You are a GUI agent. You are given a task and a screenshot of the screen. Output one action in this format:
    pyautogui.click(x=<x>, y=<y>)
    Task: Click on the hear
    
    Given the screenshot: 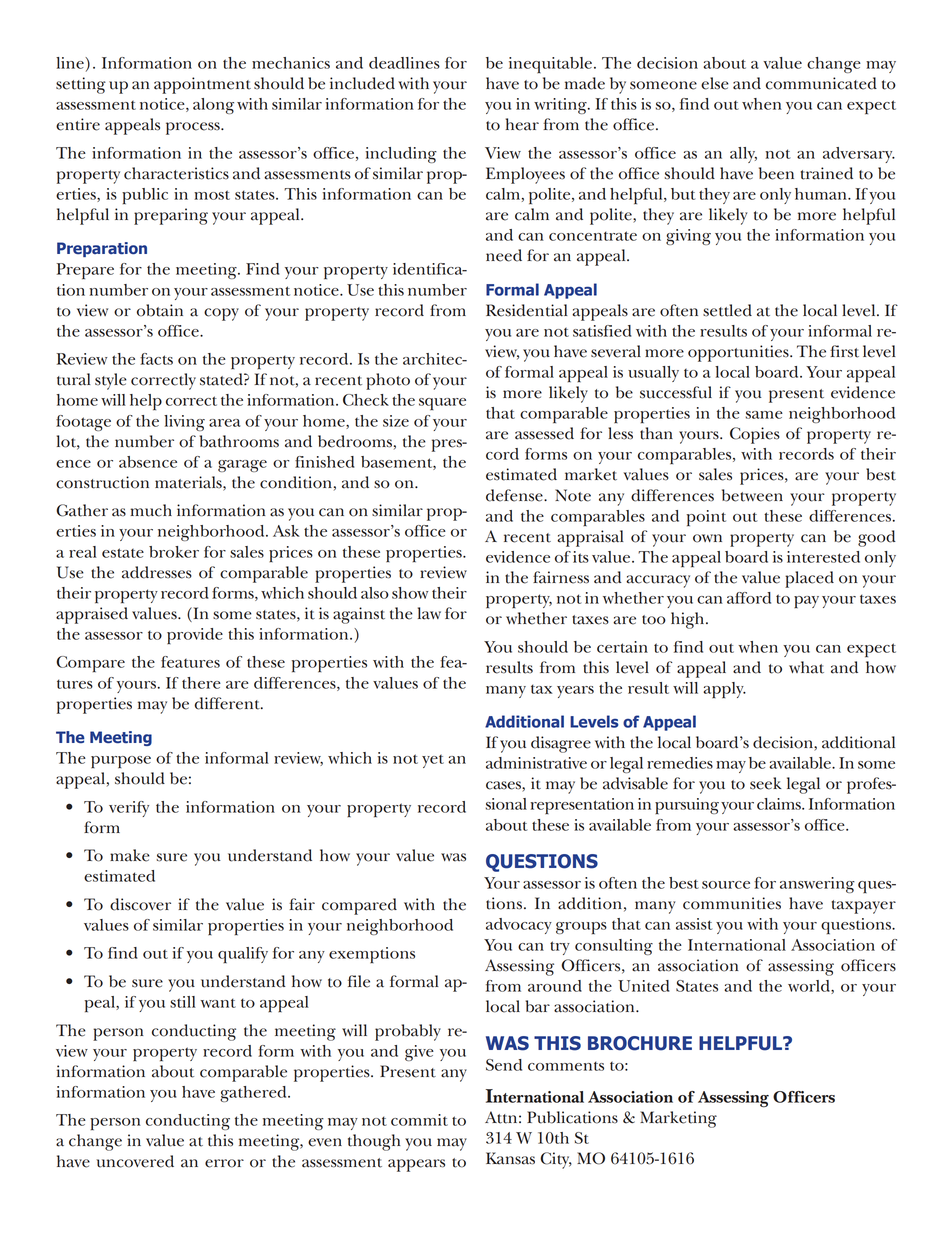 What is the action you would take?
    pyautogui.click(x=522, y=124)
